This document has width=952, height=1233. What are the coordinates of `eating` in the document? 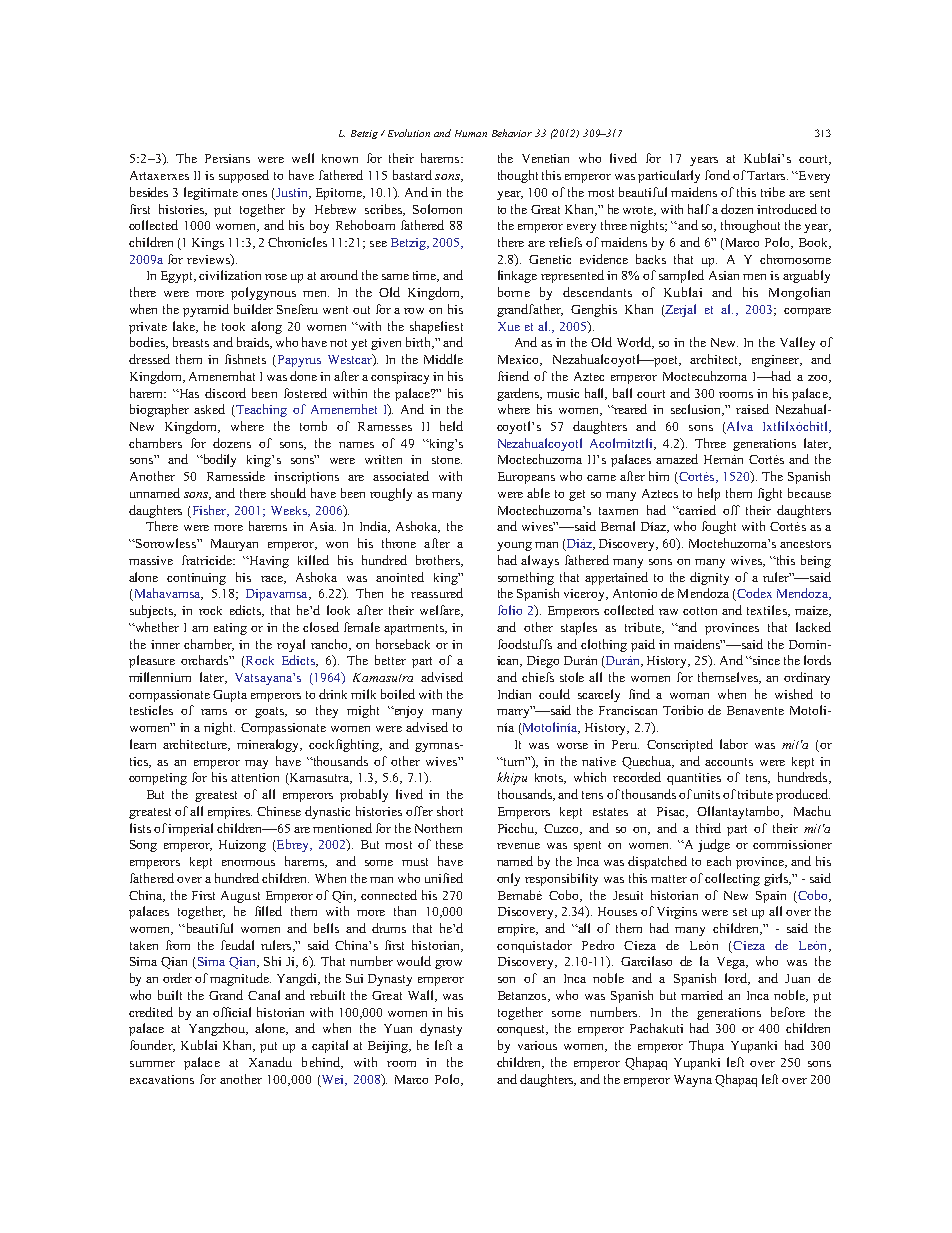 It's located at (230, 629).
